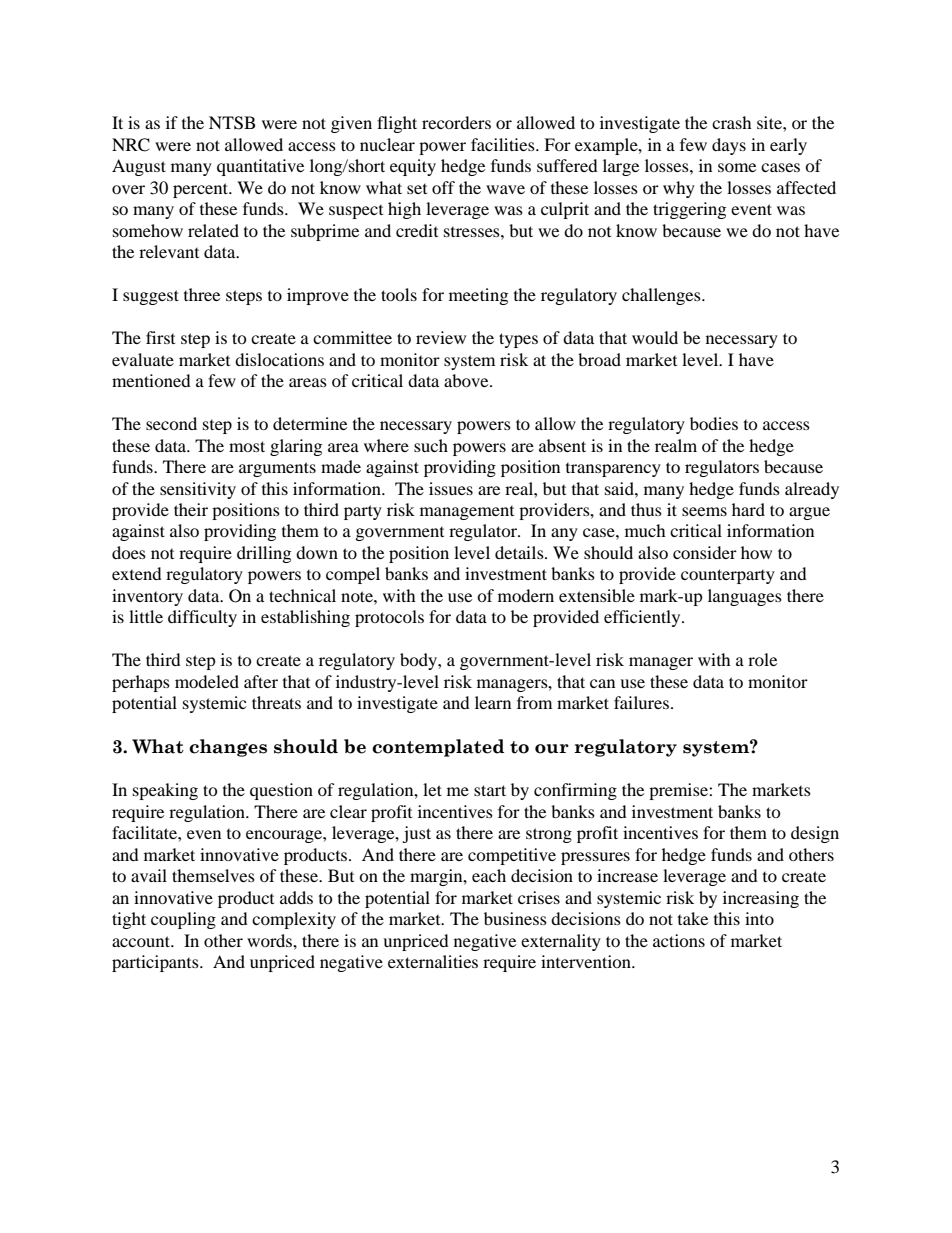 Image resolution: width=952 pixels, height=1233 pixels. I want to click on business, so click(515, 918).
